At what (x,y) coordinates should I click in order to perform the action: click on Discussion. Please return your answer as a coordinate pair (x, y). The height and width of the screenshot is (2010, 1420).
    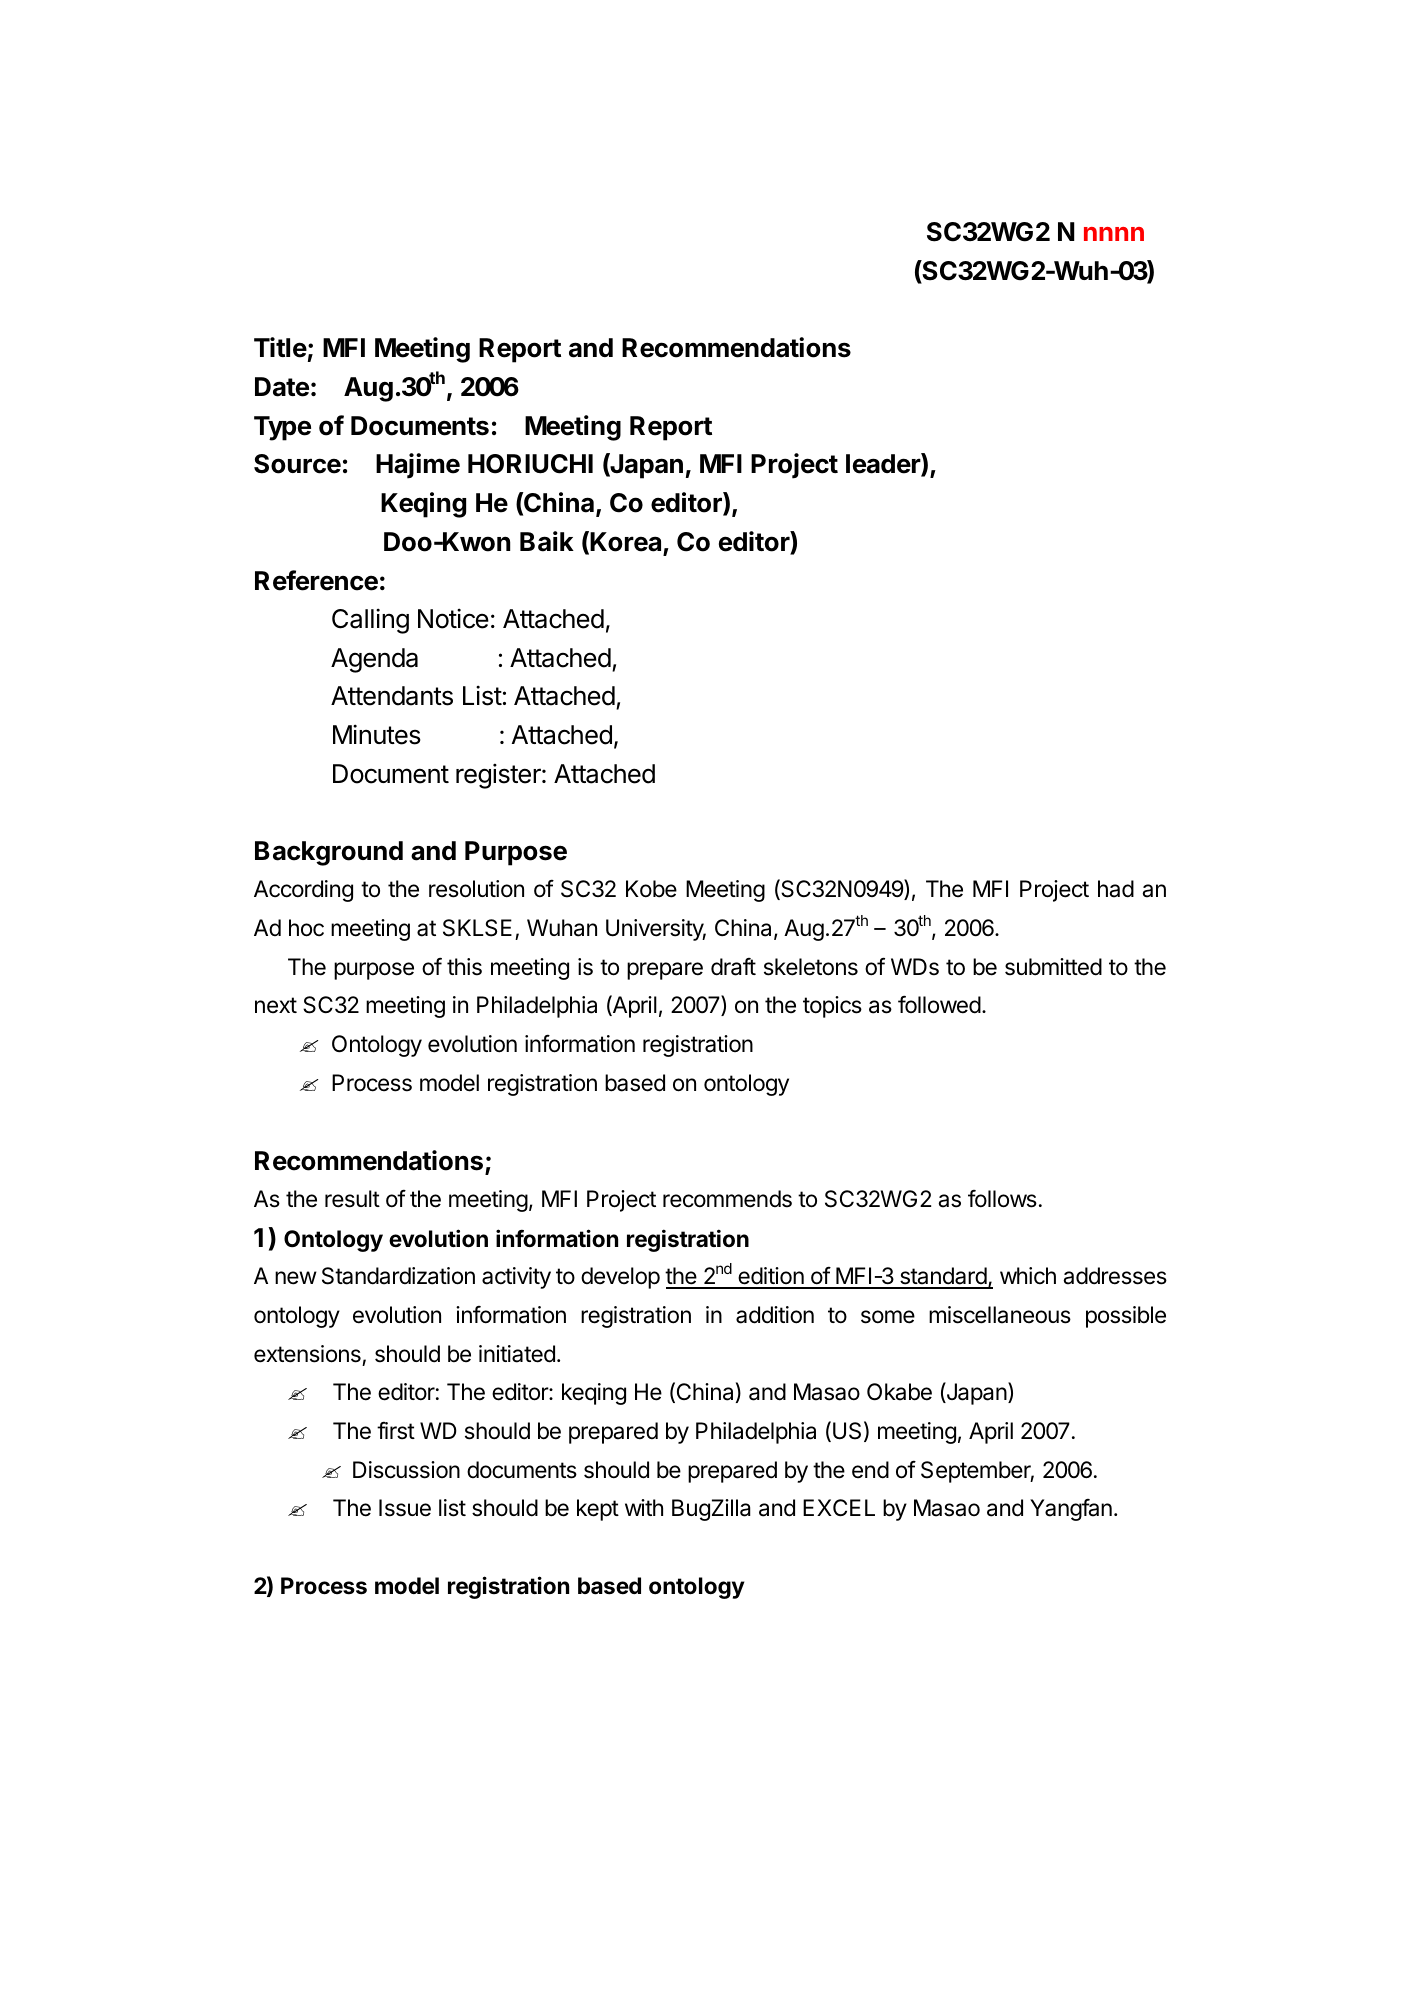
    Looking at the image, I should click on (406, 1470).
